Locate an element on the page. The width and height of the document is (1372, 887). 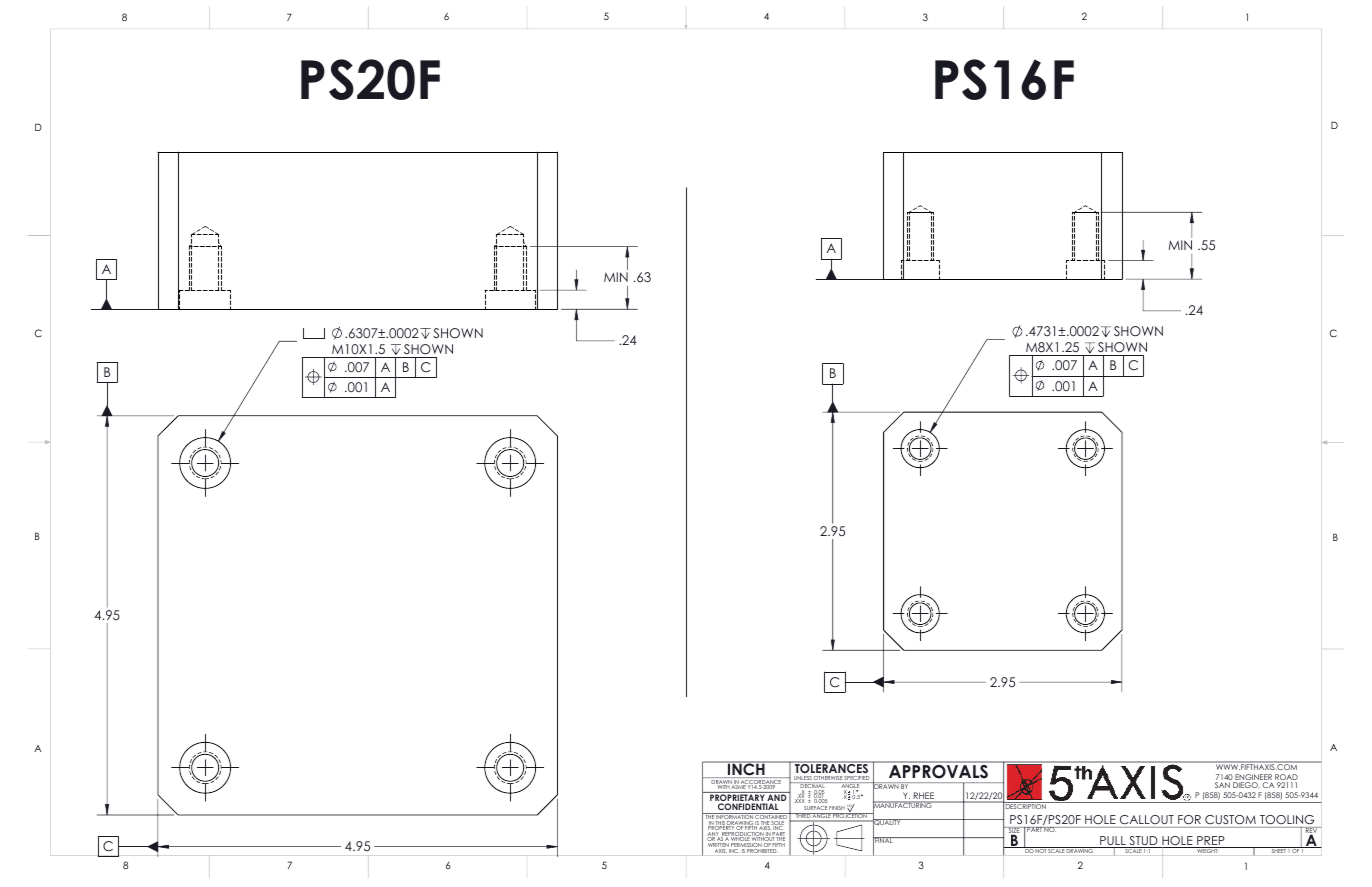
ENGINEER is located at coordinates (1253, 778).
